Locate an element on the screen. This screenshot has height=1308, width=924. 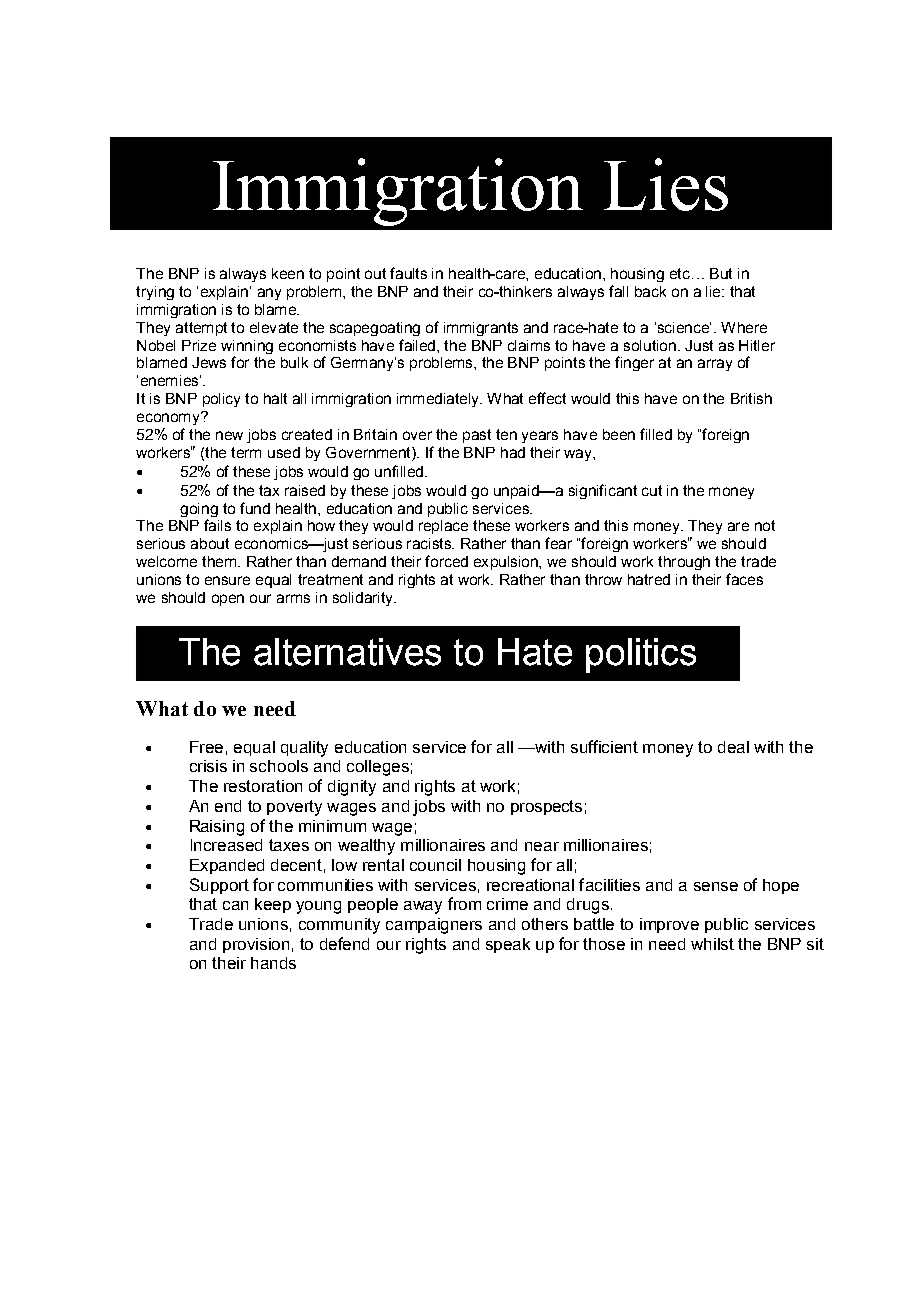
deal is located at coordinates (733, 747).
